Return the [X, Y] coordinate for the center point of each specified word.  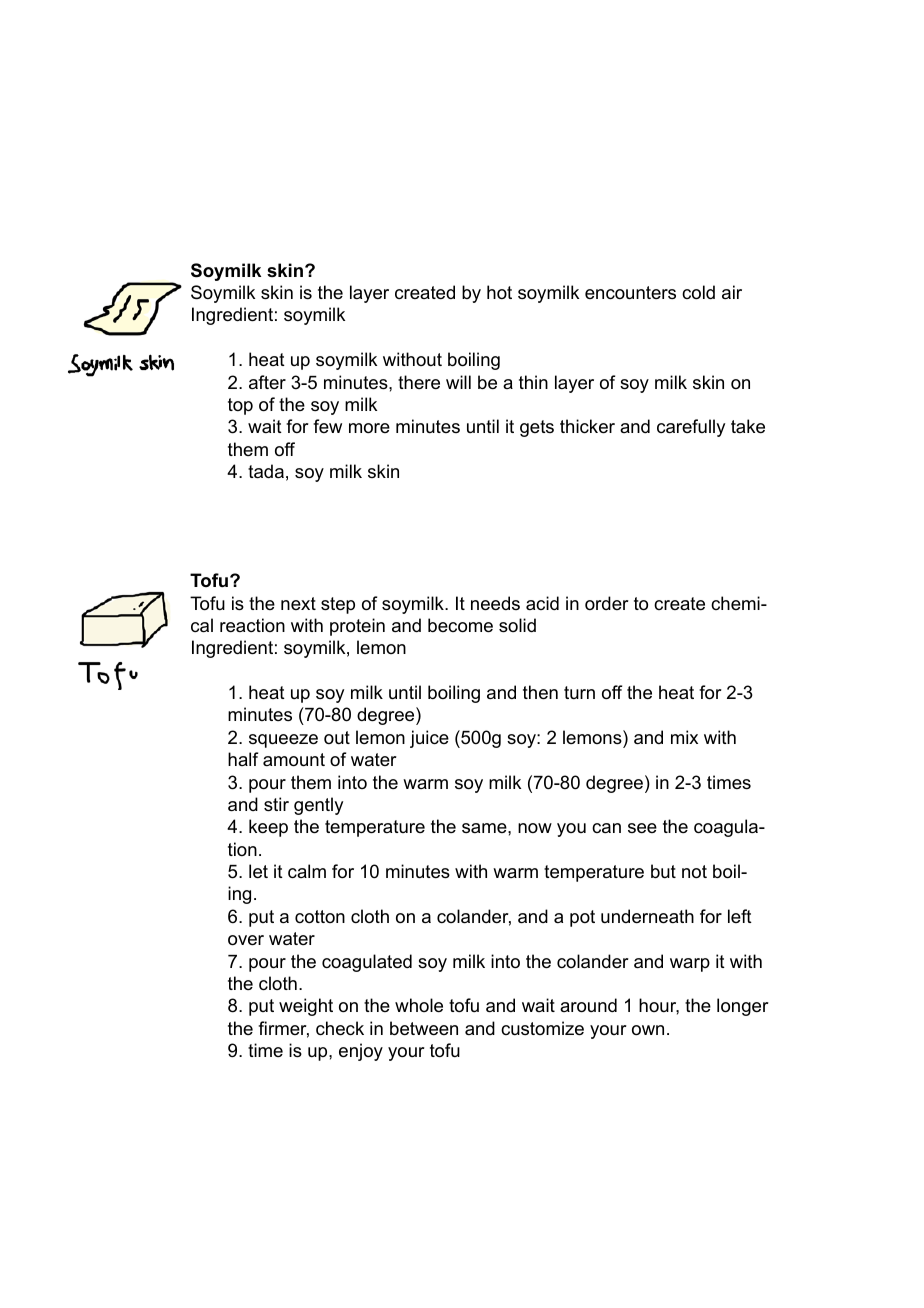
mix [684, 737]
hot [499, 292]
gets [537, 428]
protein [357, 627]
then [540, 692]
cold [698, 292]
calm [307, 871]
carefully [691, 428]
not [694, 871]
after [267, 382]
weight [306, 1007]
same [485, 828]
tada [266, 471]
